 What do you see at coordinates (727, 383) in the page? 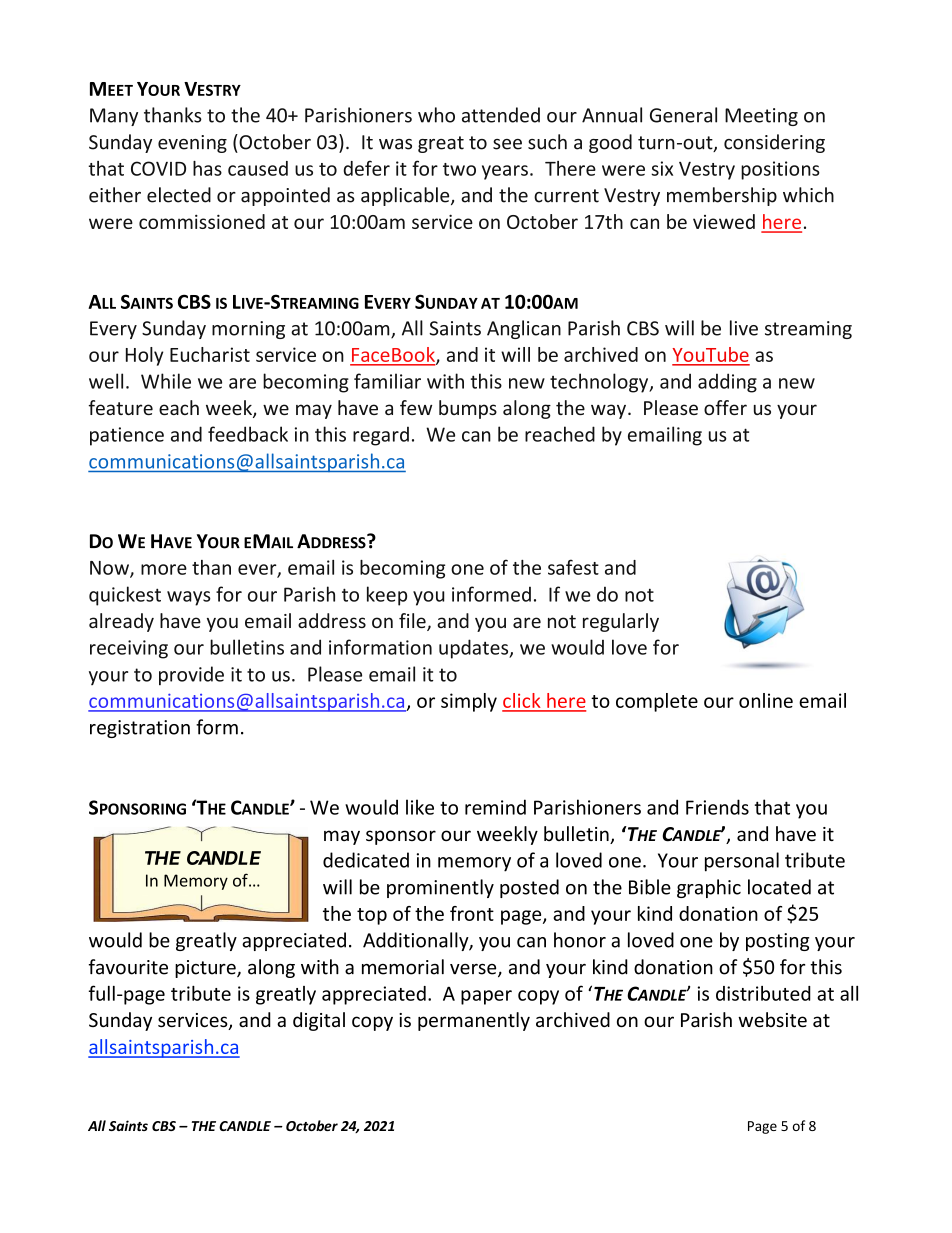
I see `adding` at bounding box center [727, 383].
